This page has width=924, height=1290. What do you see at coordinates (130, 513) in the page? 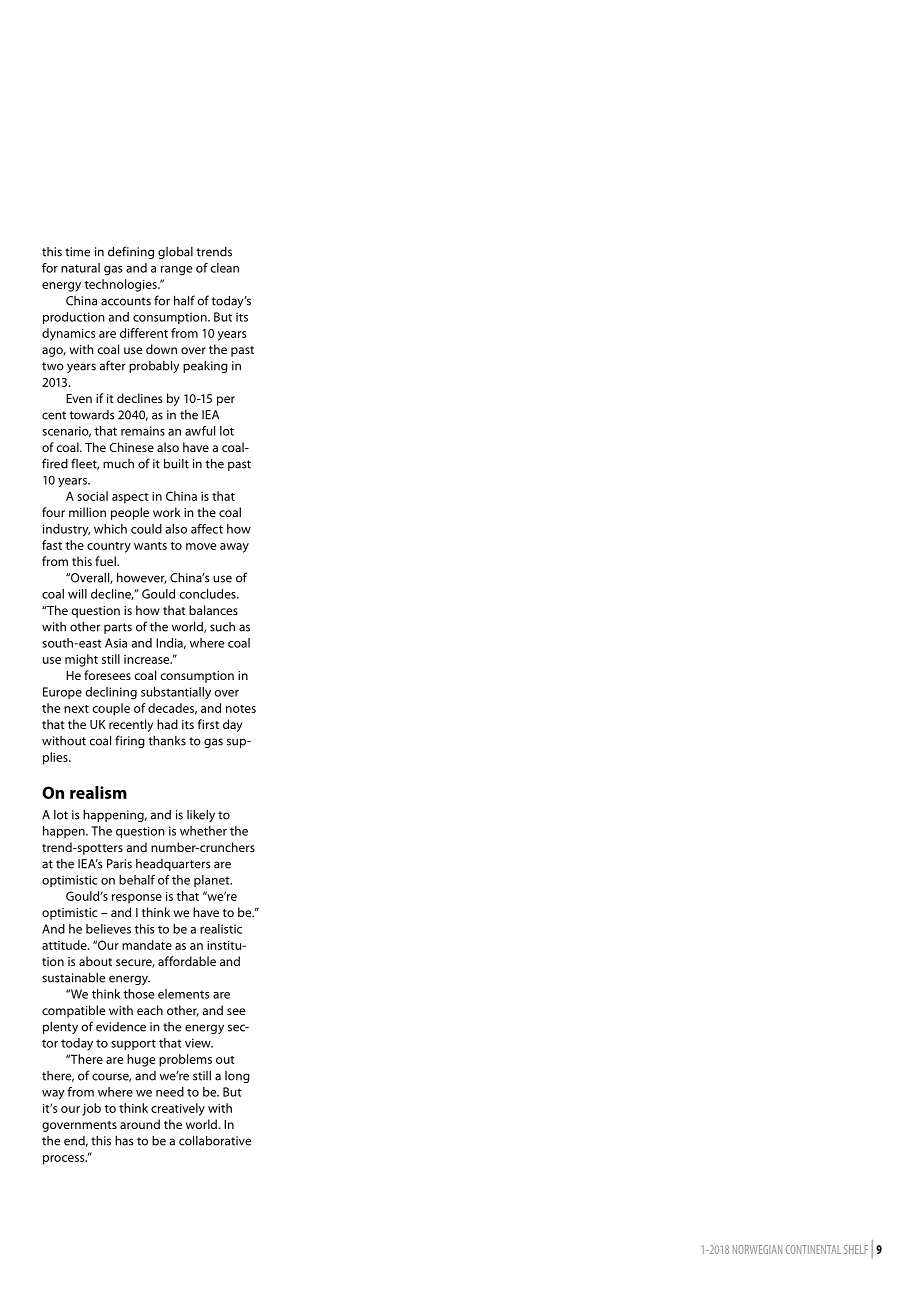
I see `people` at bounding box center [130, 513].
